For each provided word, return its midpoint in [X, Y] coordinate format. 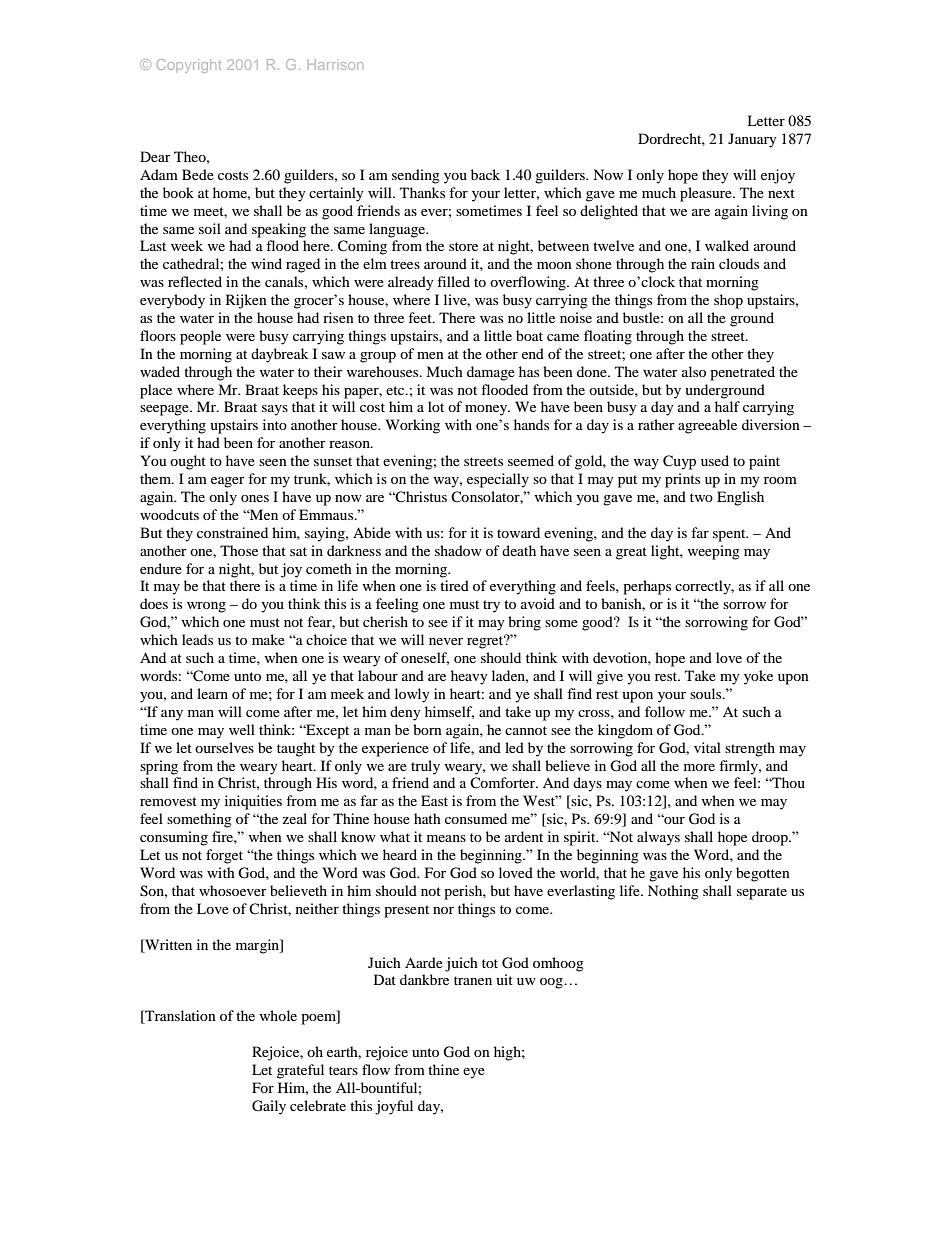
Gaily [269, 1107]
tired [454, 585]
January [752, 140]
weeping [713, 552]
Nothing [673, 892]
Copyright [189, 66]
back [485, 174]
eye [474, 1073]
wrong [206, 607]
